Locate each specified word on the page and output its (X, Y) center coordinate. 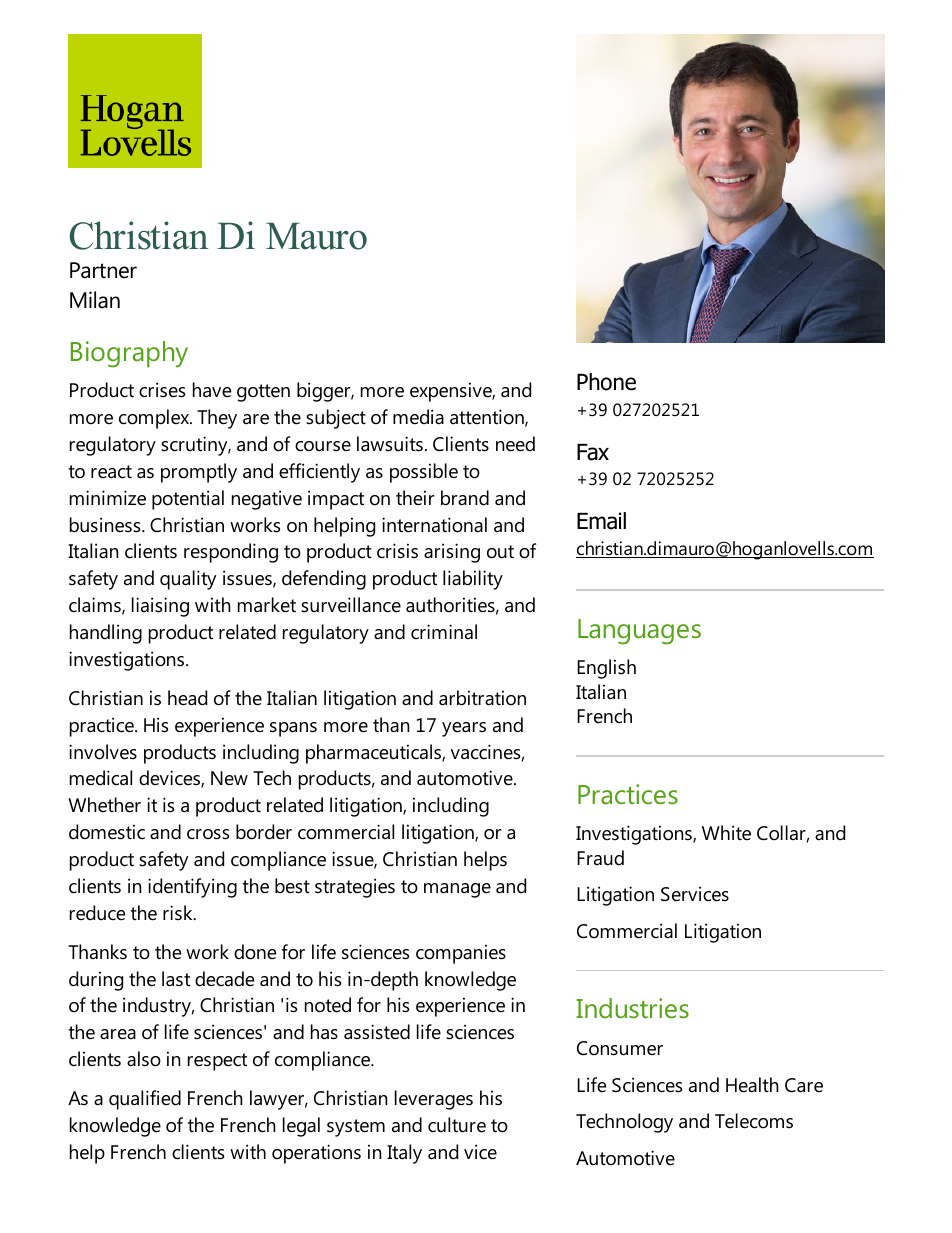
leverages (434, 1100)
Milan (95, 300)
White (726, 833)
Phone (606, 382)
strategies (355, 888)
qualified (145, 1100)
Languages (639, 632)
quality (188, 580)
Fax (593, 452)
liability (473, 580)
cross (208, 834)
